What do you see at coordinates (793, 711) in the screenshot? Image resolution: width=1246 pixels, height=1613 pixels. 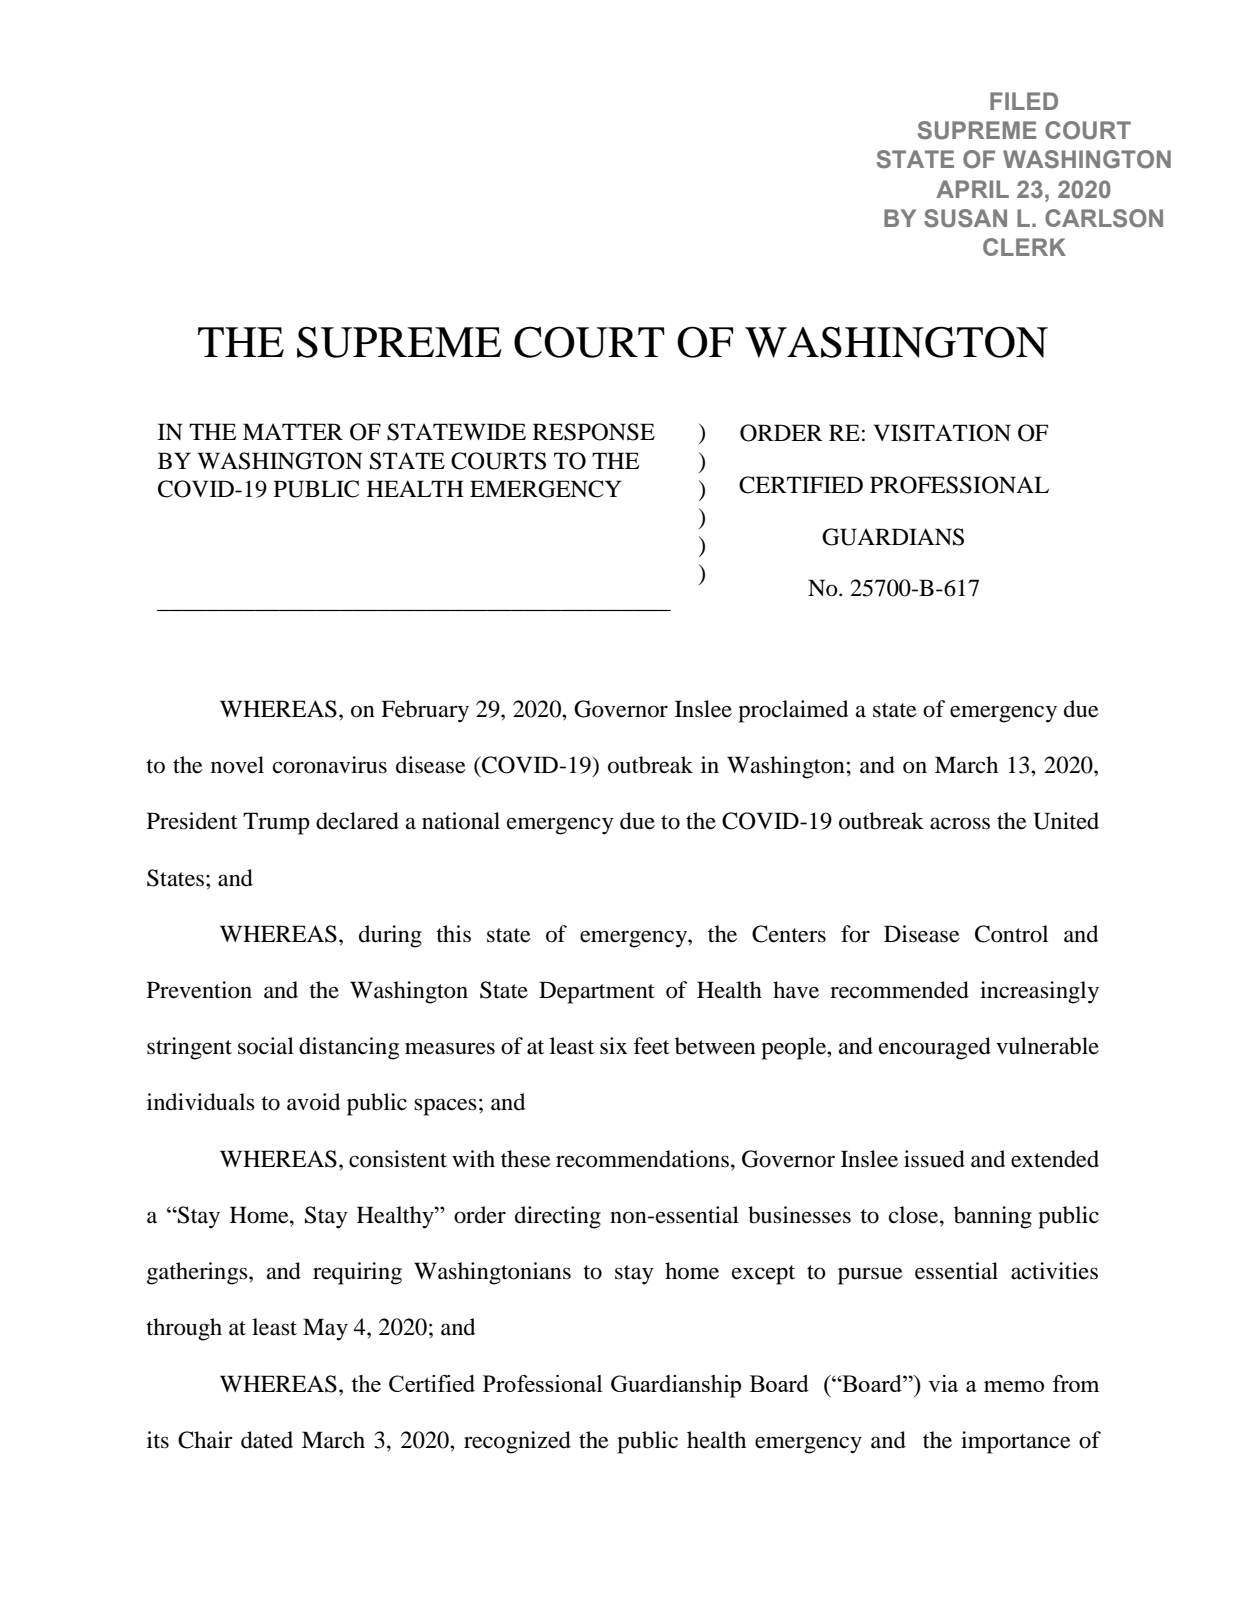 I see `proclaimed` at bounding box center [793, 711].
